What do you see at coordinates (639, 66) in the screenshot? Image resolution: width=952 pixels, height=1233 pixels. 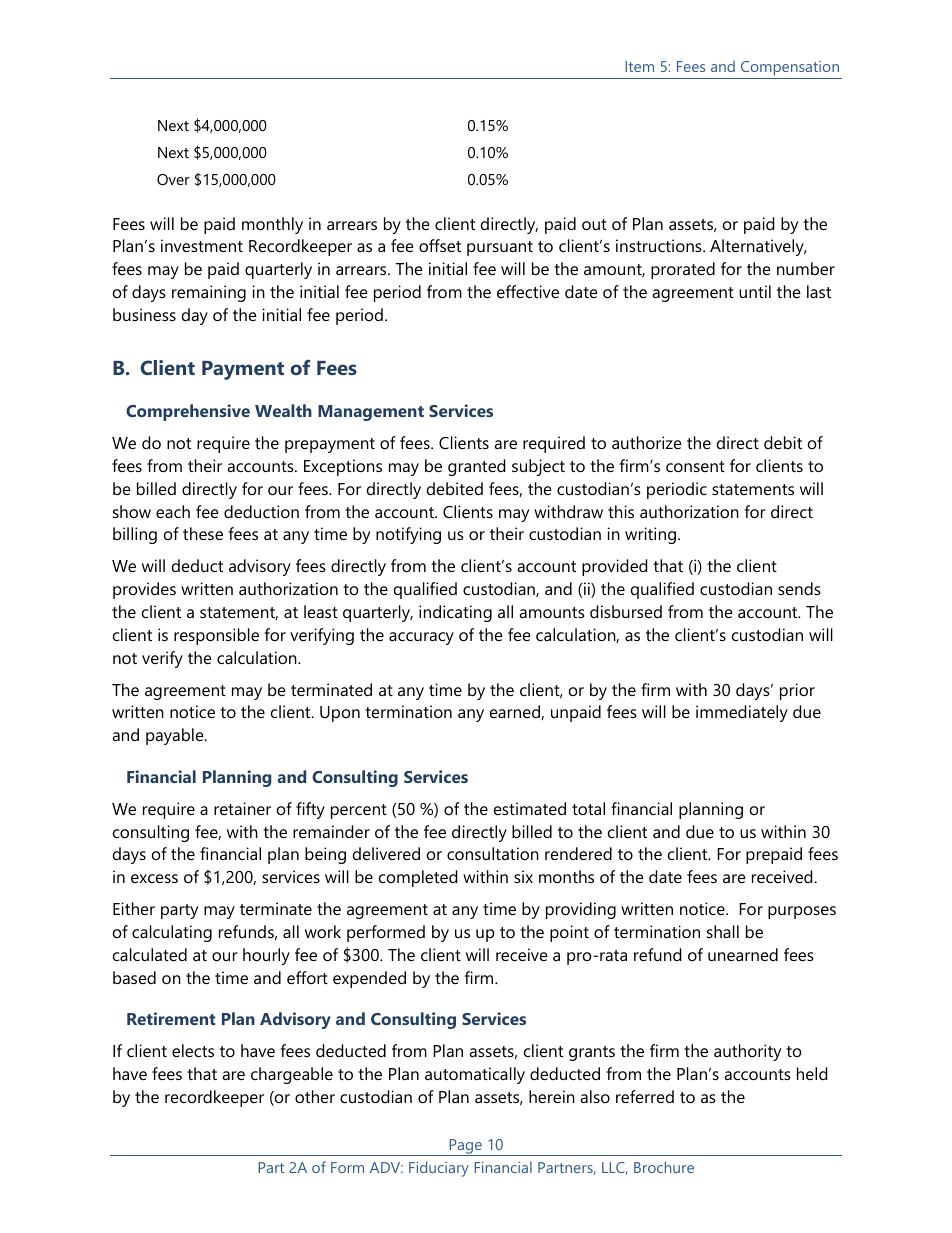 I see `Item` at bounding box center [639, 66].
